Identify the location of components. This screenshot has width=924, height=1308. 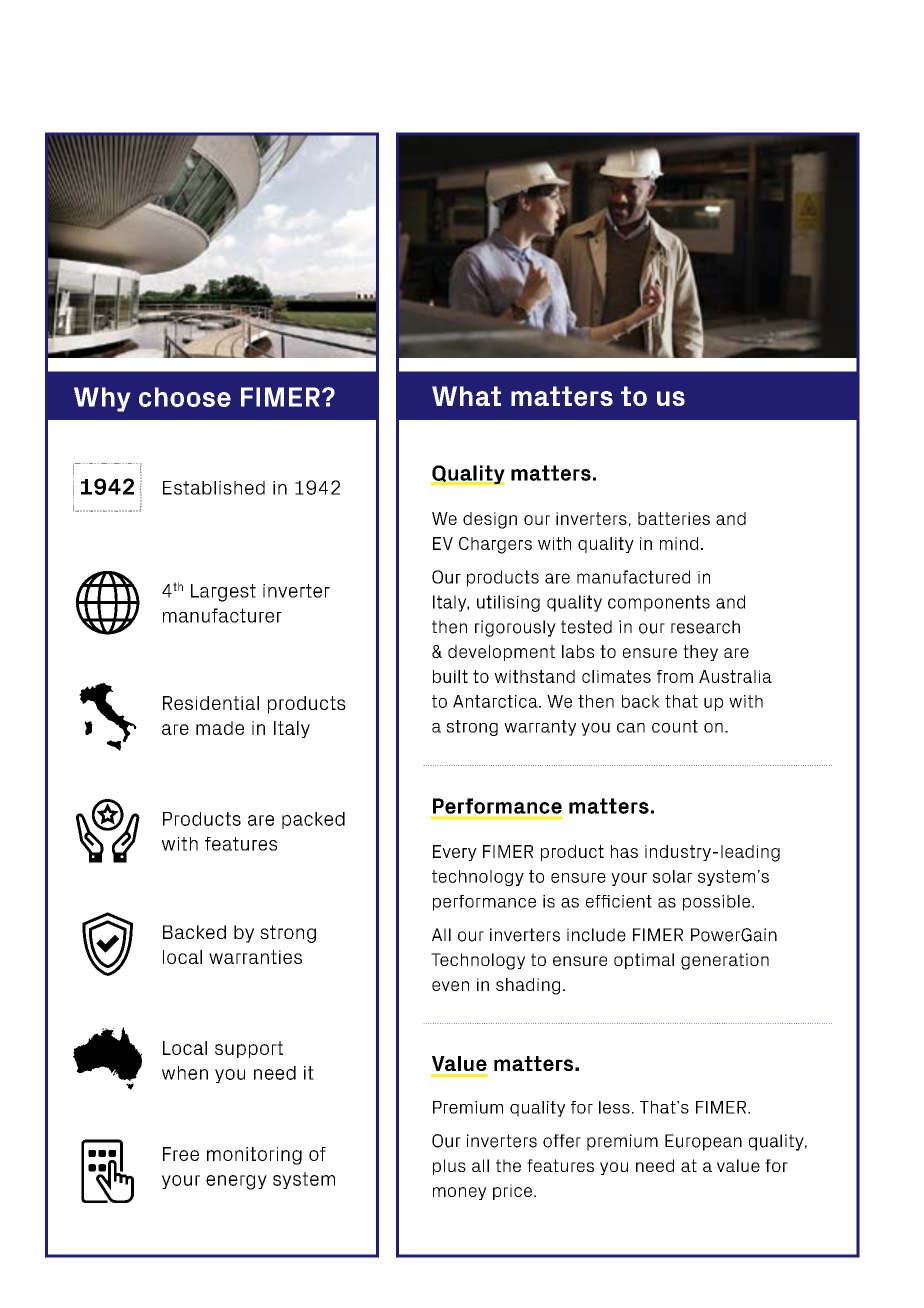
(659, 603).
